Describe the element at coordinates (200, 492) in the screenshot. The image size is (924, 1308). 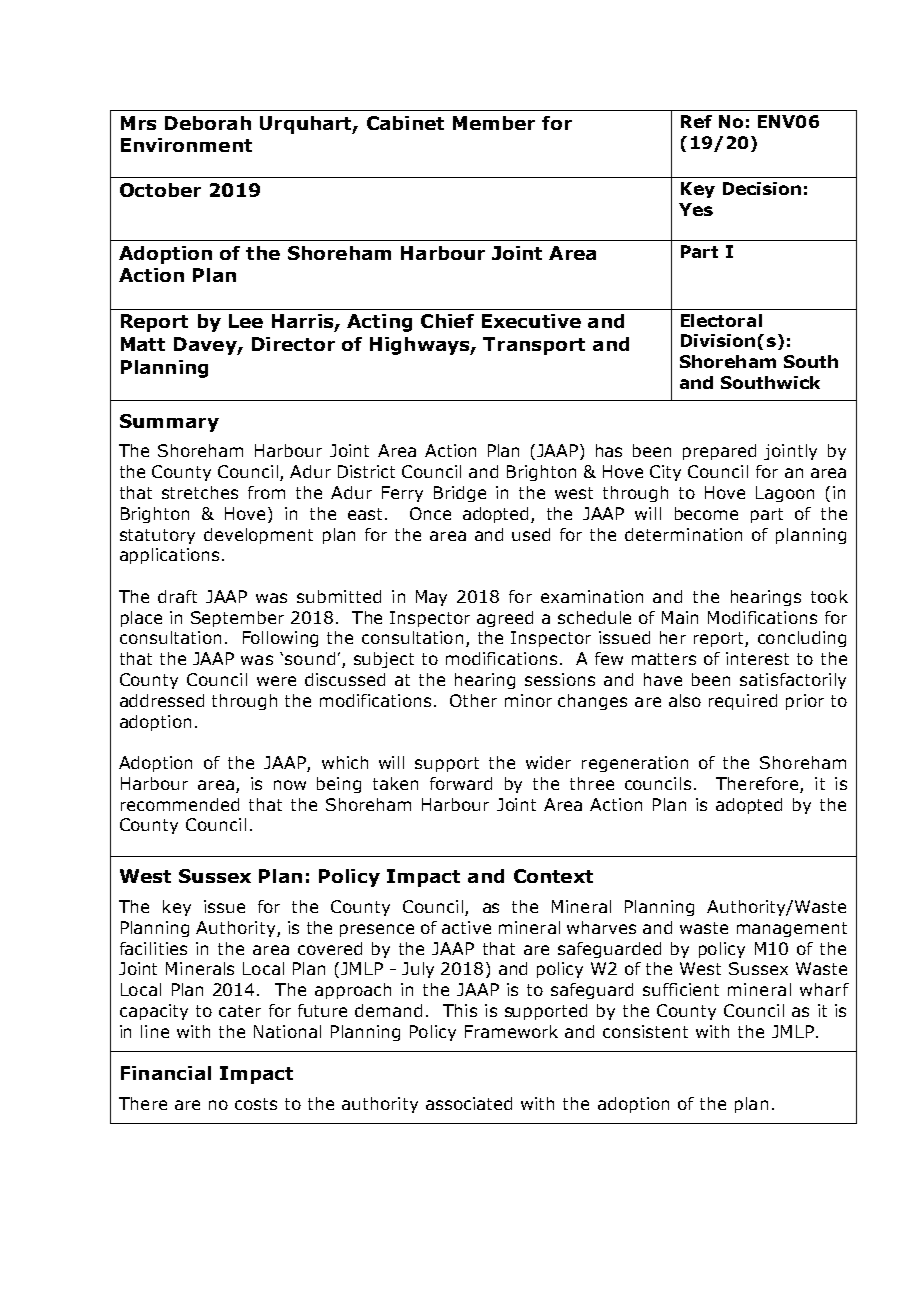
I see `stretches` at that location.
